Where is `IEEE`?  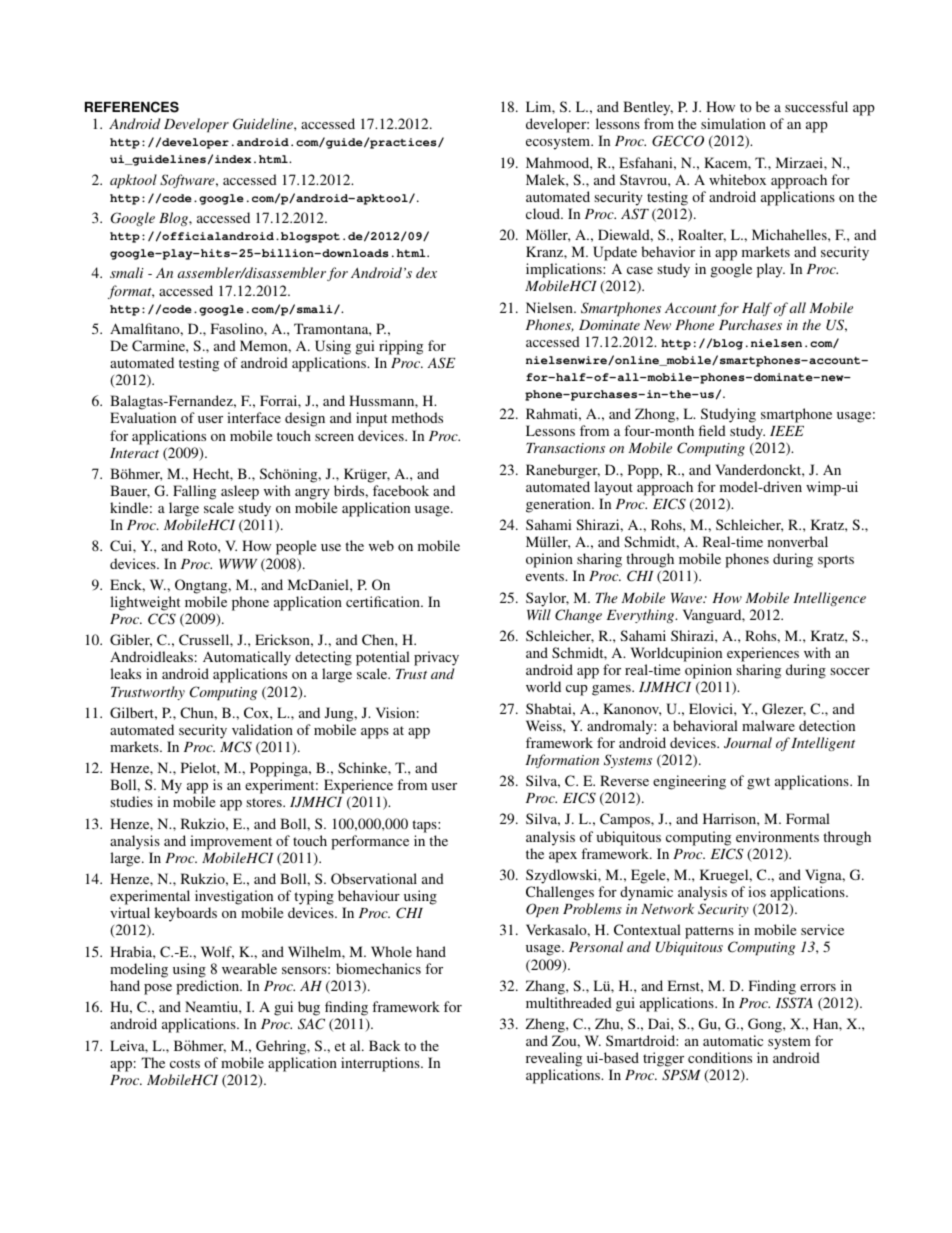
IEEE is located at coordinates (787, 431).
